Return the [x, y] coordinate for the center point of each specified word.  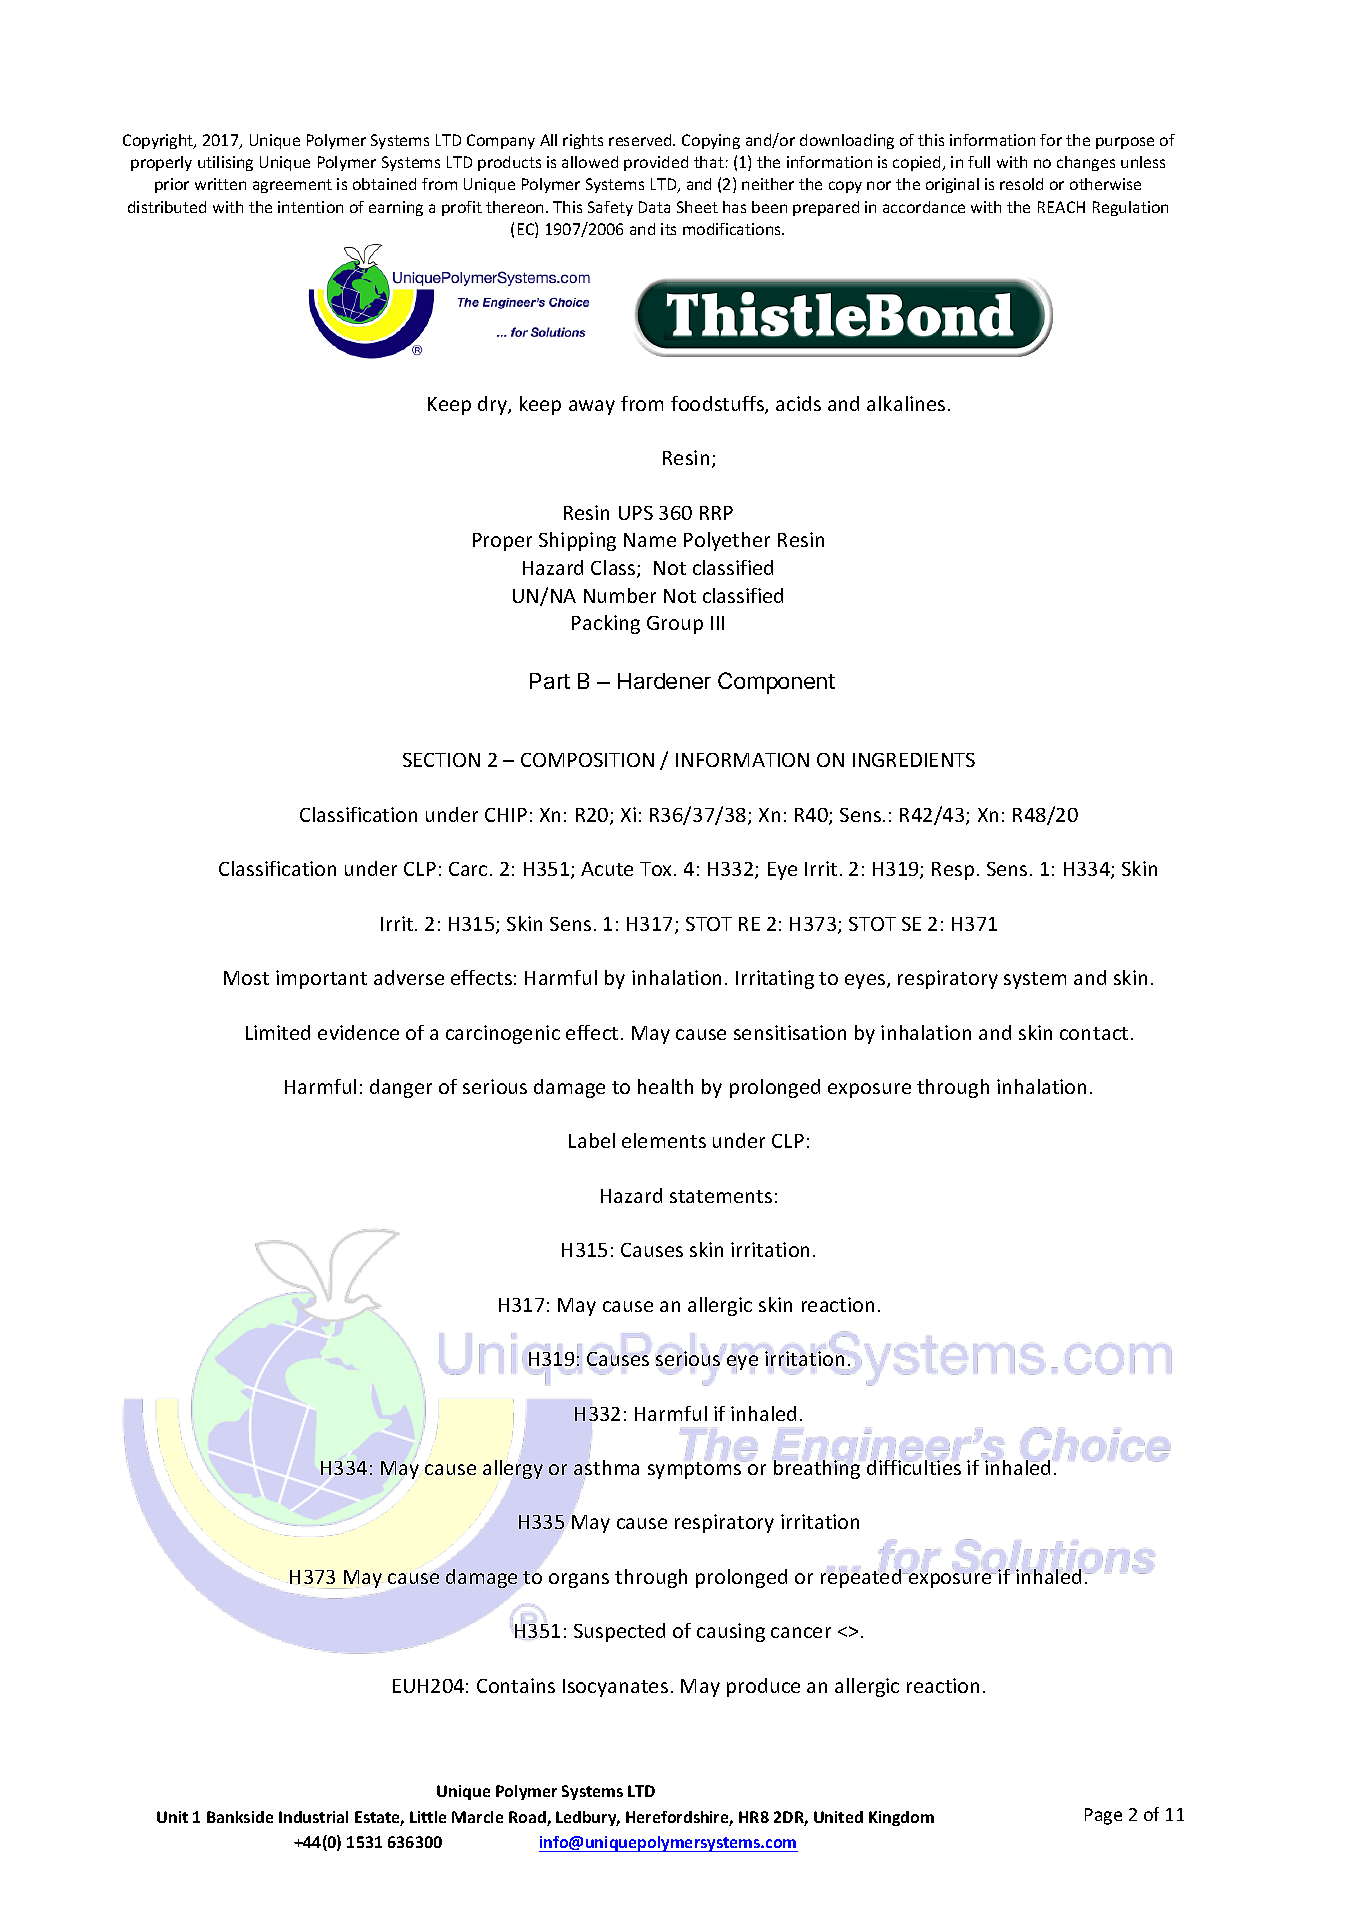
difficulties [914, 1466]
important [321, 979]
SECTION [441, 760]
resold [1021, 184]
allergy [513, 1469]
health [665, 1086]
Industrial [313, 1817]
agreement [292, 186]
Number [620, 595]
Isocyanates [615, 1688]
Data [654, 207]
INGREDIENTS [914, 760]
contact [1094, 1033]
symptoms [696, 1470]
